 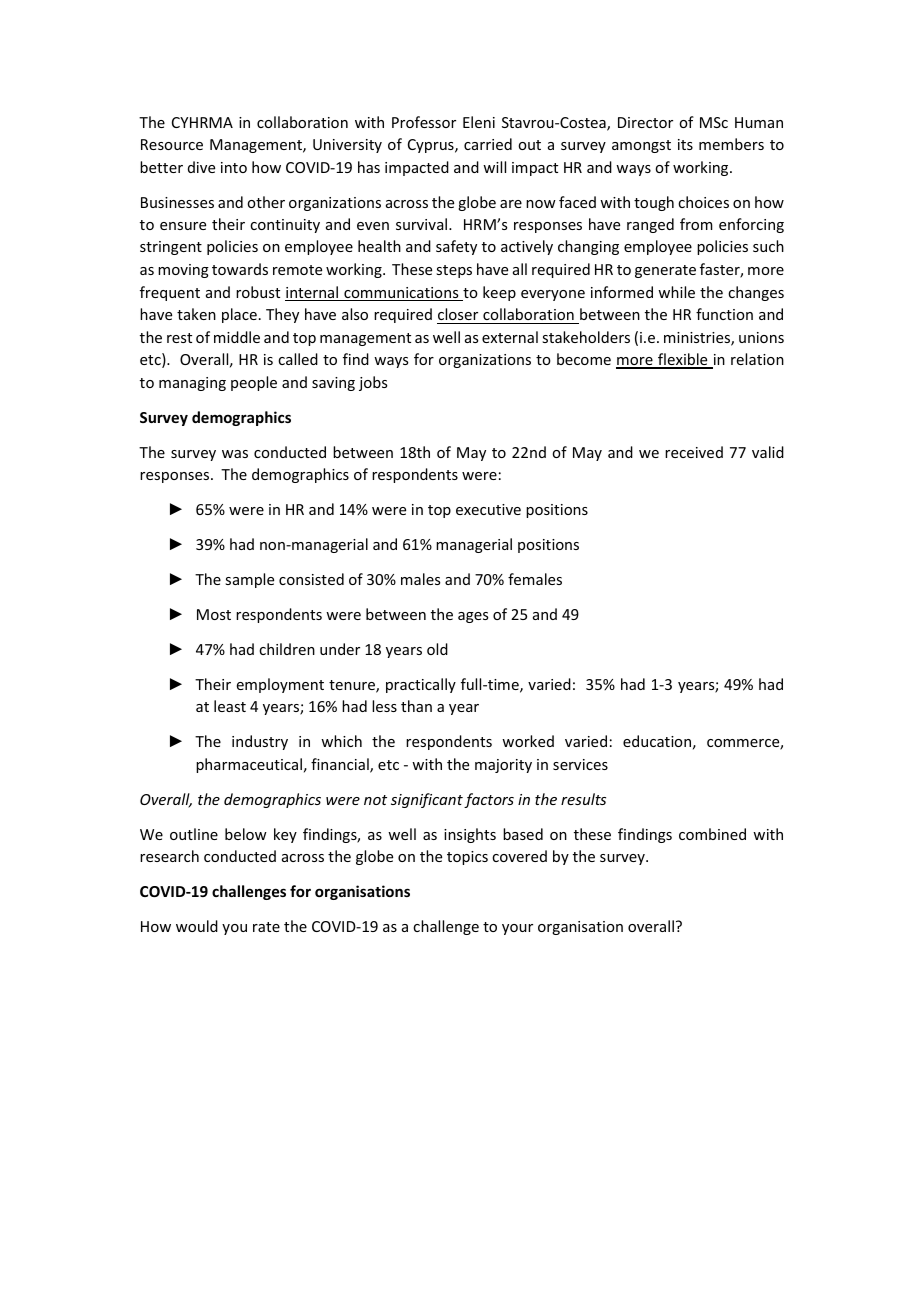 I want to click on executive, so click(x=488, y=509).
